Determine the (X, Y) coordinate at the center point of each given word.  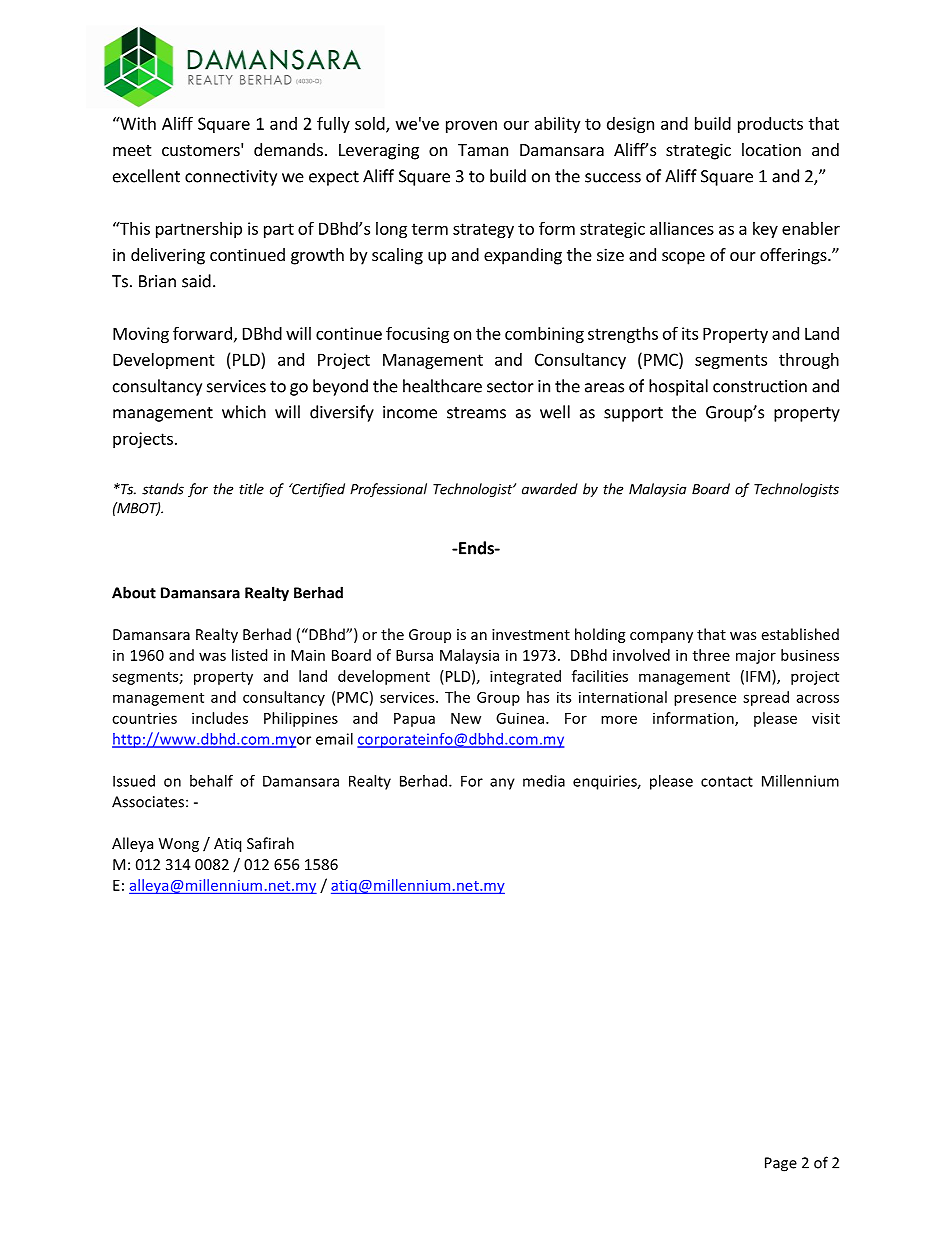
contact (727, 781)
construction (760, 386)
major (756, 657)
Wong (179, 845)
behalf (211, 781)
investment (531, 634)
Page (781, 1164)
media (544, 781)
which (244, 412)
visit (826, 718)
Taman (483, 150)
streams (476, 413)
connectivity (231, 178)
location (771, 149)
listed (249, 655)
